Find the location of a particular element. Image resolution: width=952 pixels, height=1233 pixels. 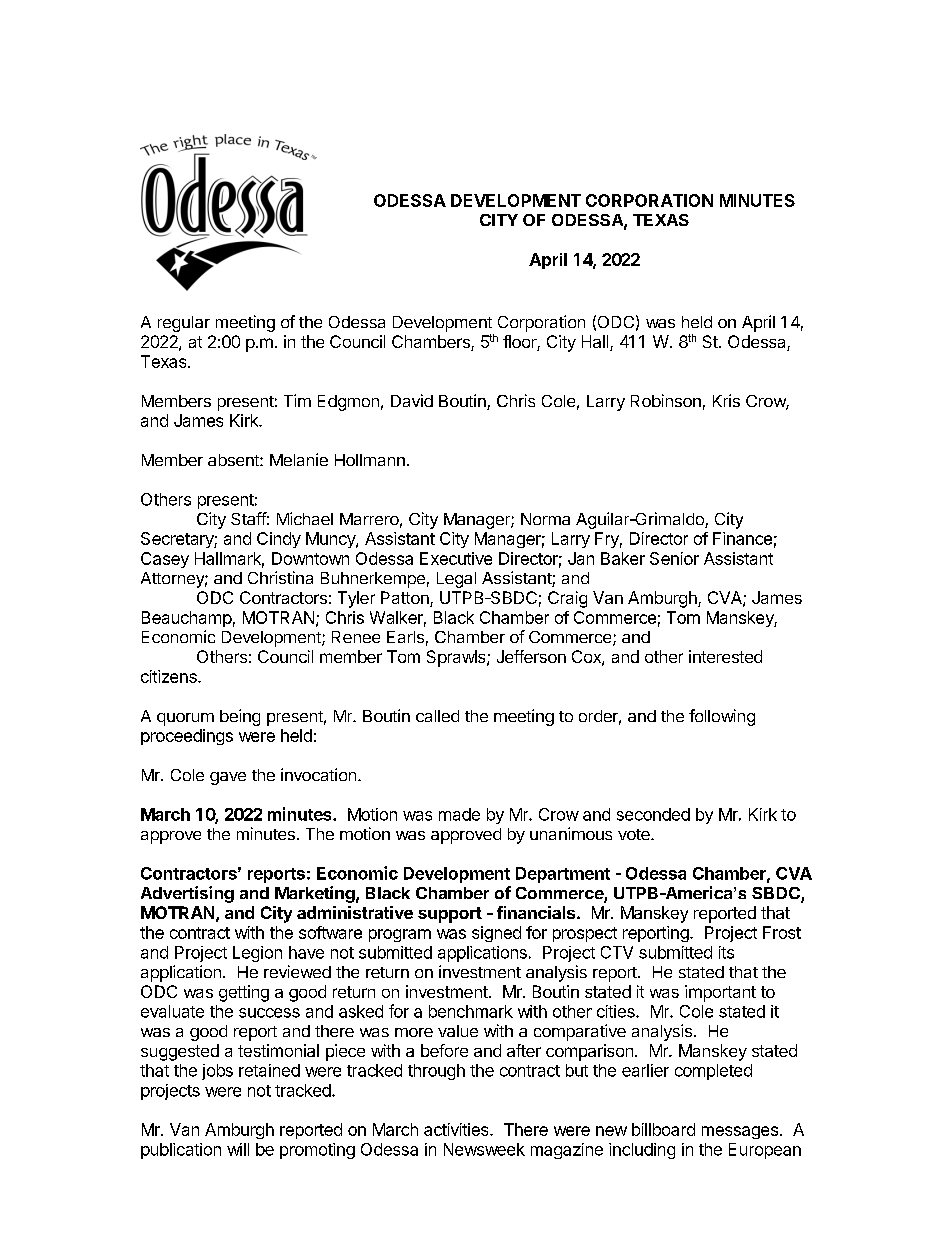

David is located at coordinates (412, 400).
